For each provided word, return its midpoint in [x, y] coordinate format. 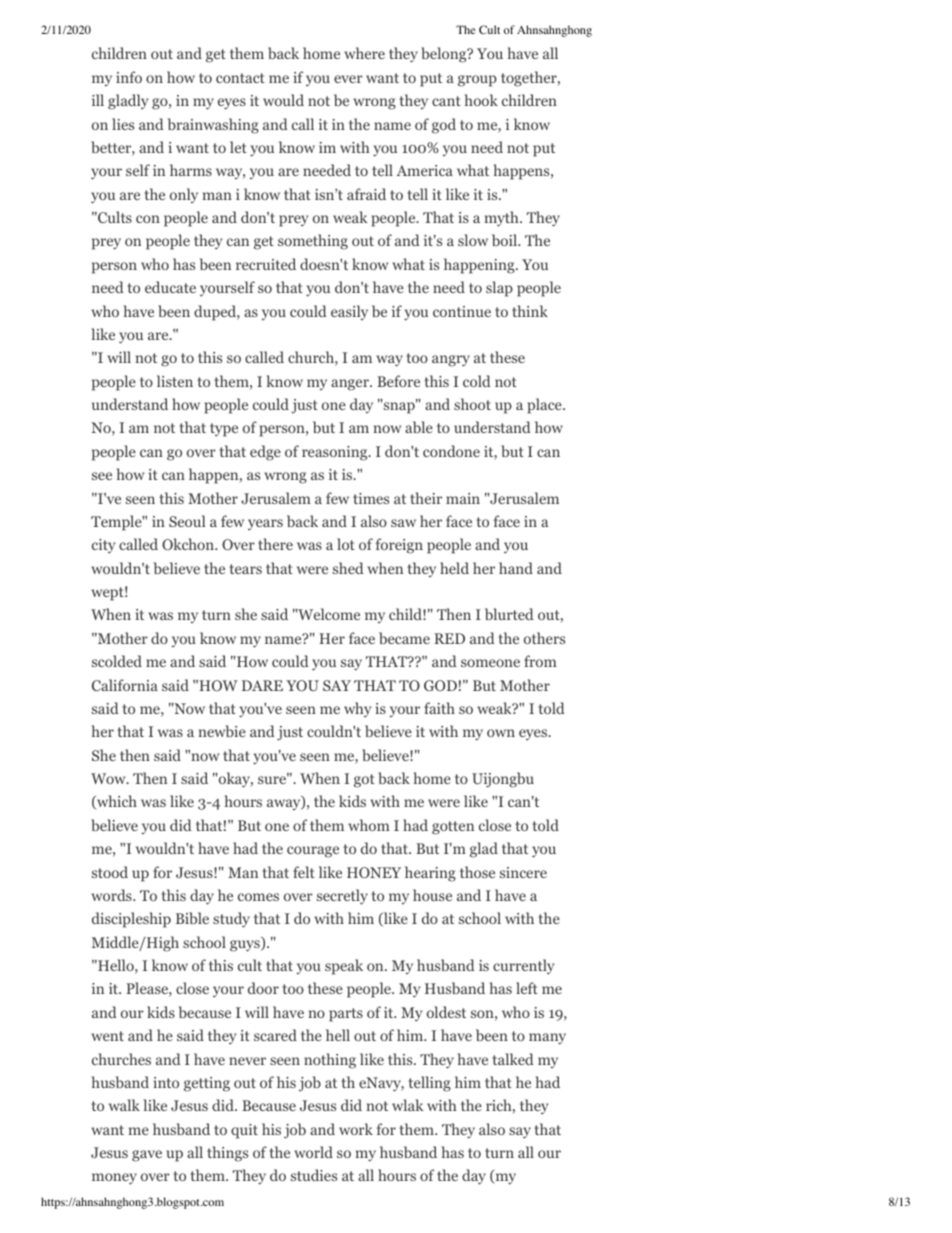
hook [481, 100]
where [364, 53]
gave [147, 1156]
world [313, 1152]
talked [513, 1059]
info [129, 77]
